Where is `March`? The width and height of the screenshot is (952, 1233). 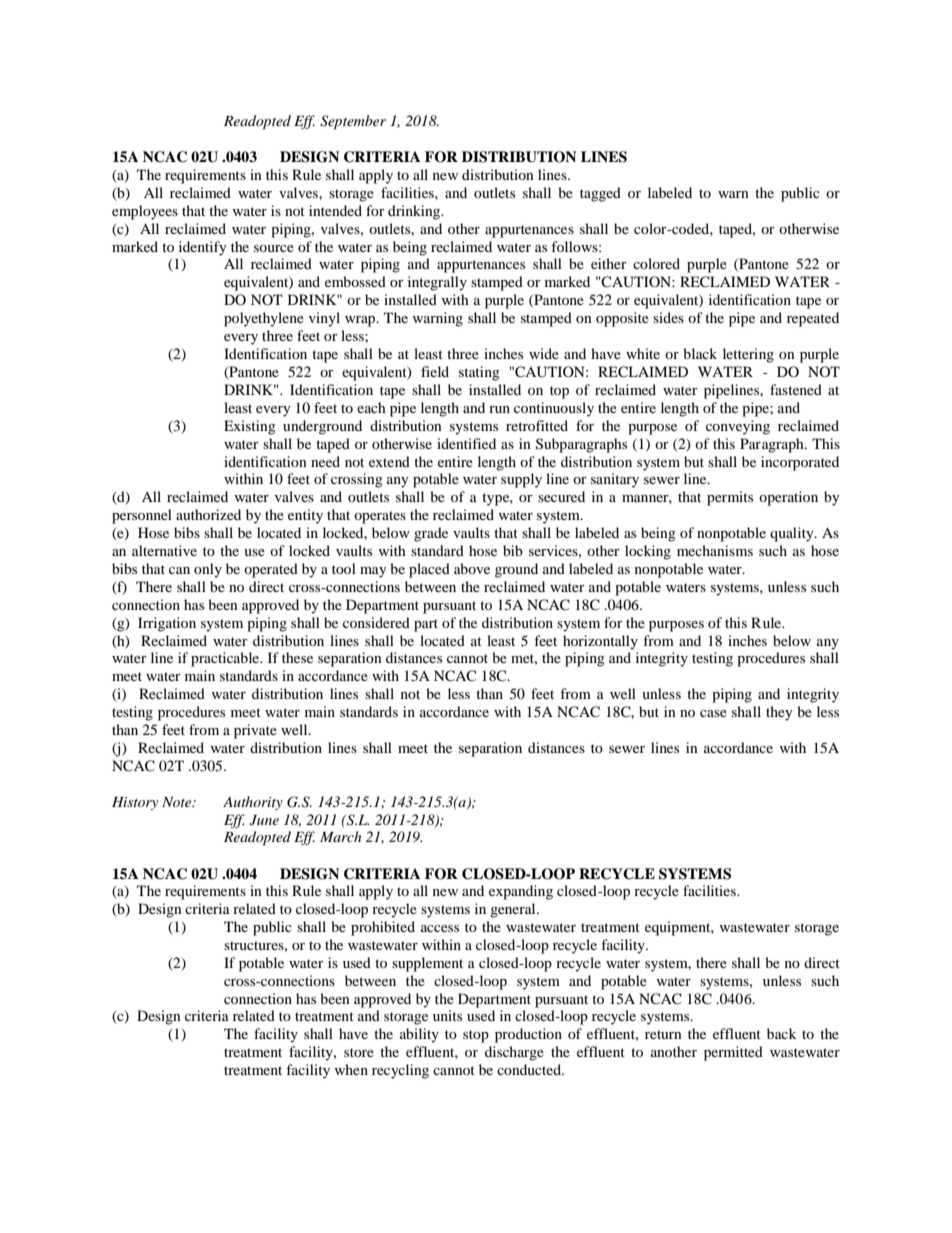
March is located at coordinates (340, 836).
